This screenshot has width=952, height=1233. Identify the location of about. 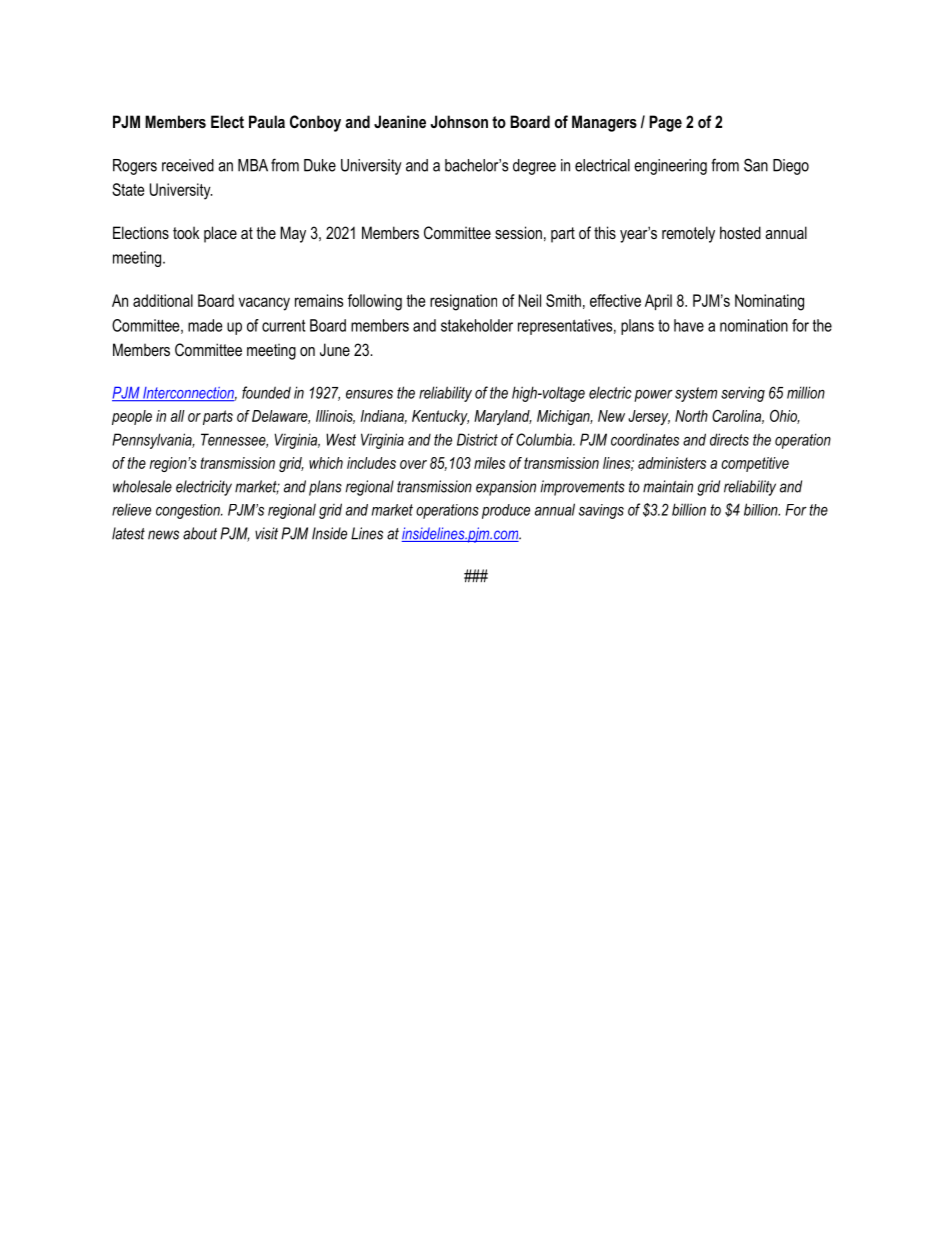
(200, 533).
